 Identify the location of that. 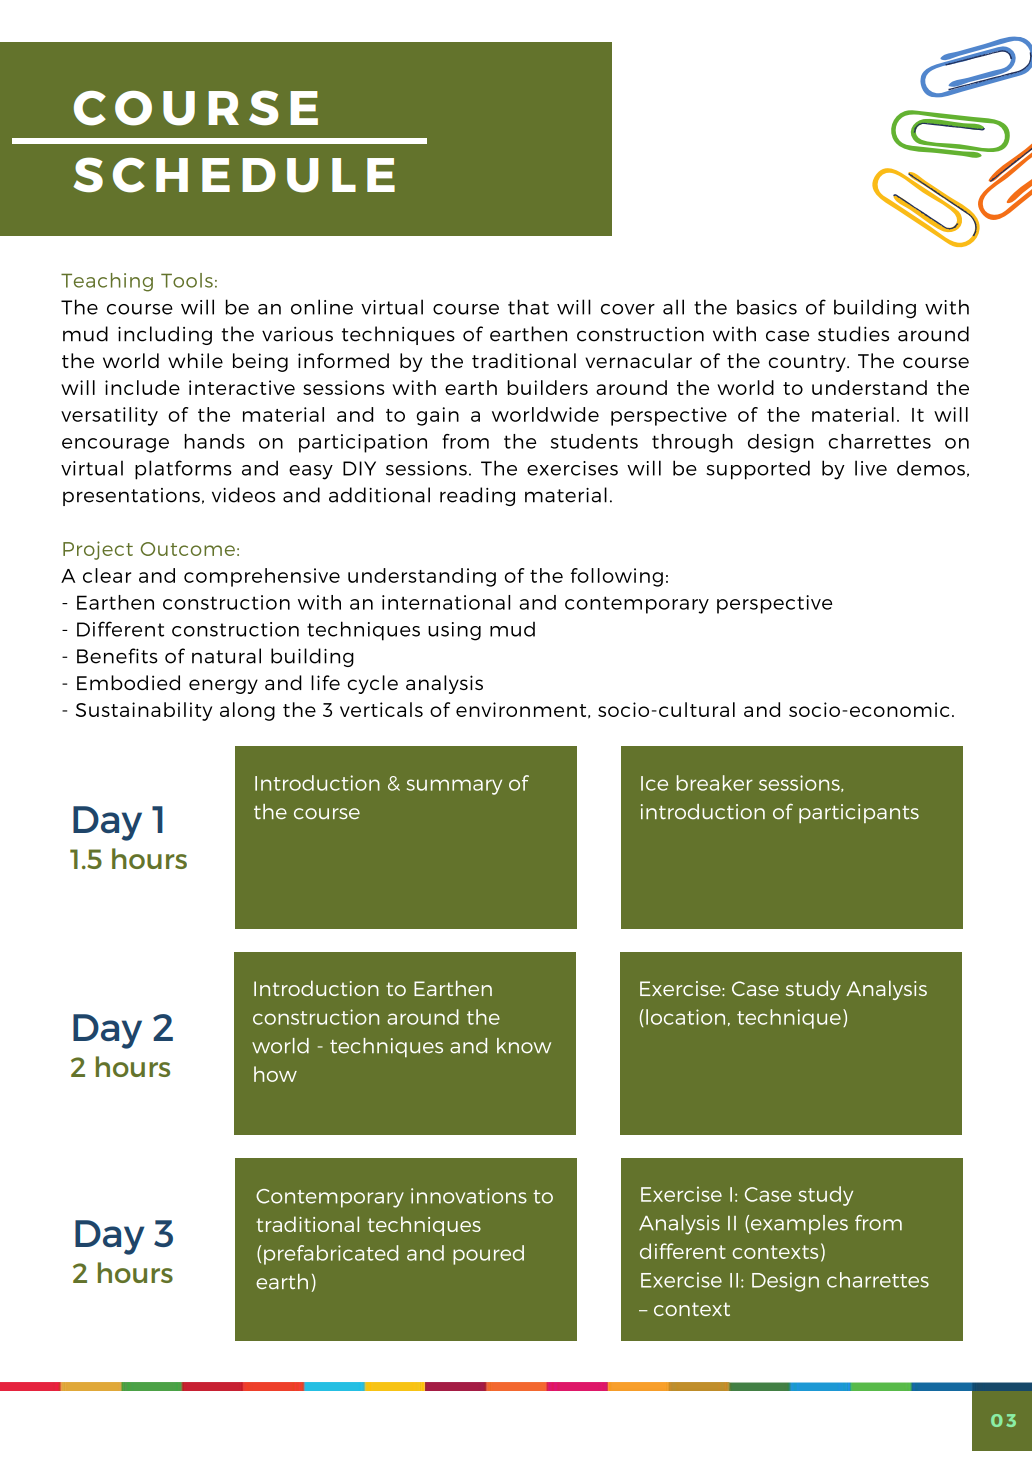
(528, 307).
